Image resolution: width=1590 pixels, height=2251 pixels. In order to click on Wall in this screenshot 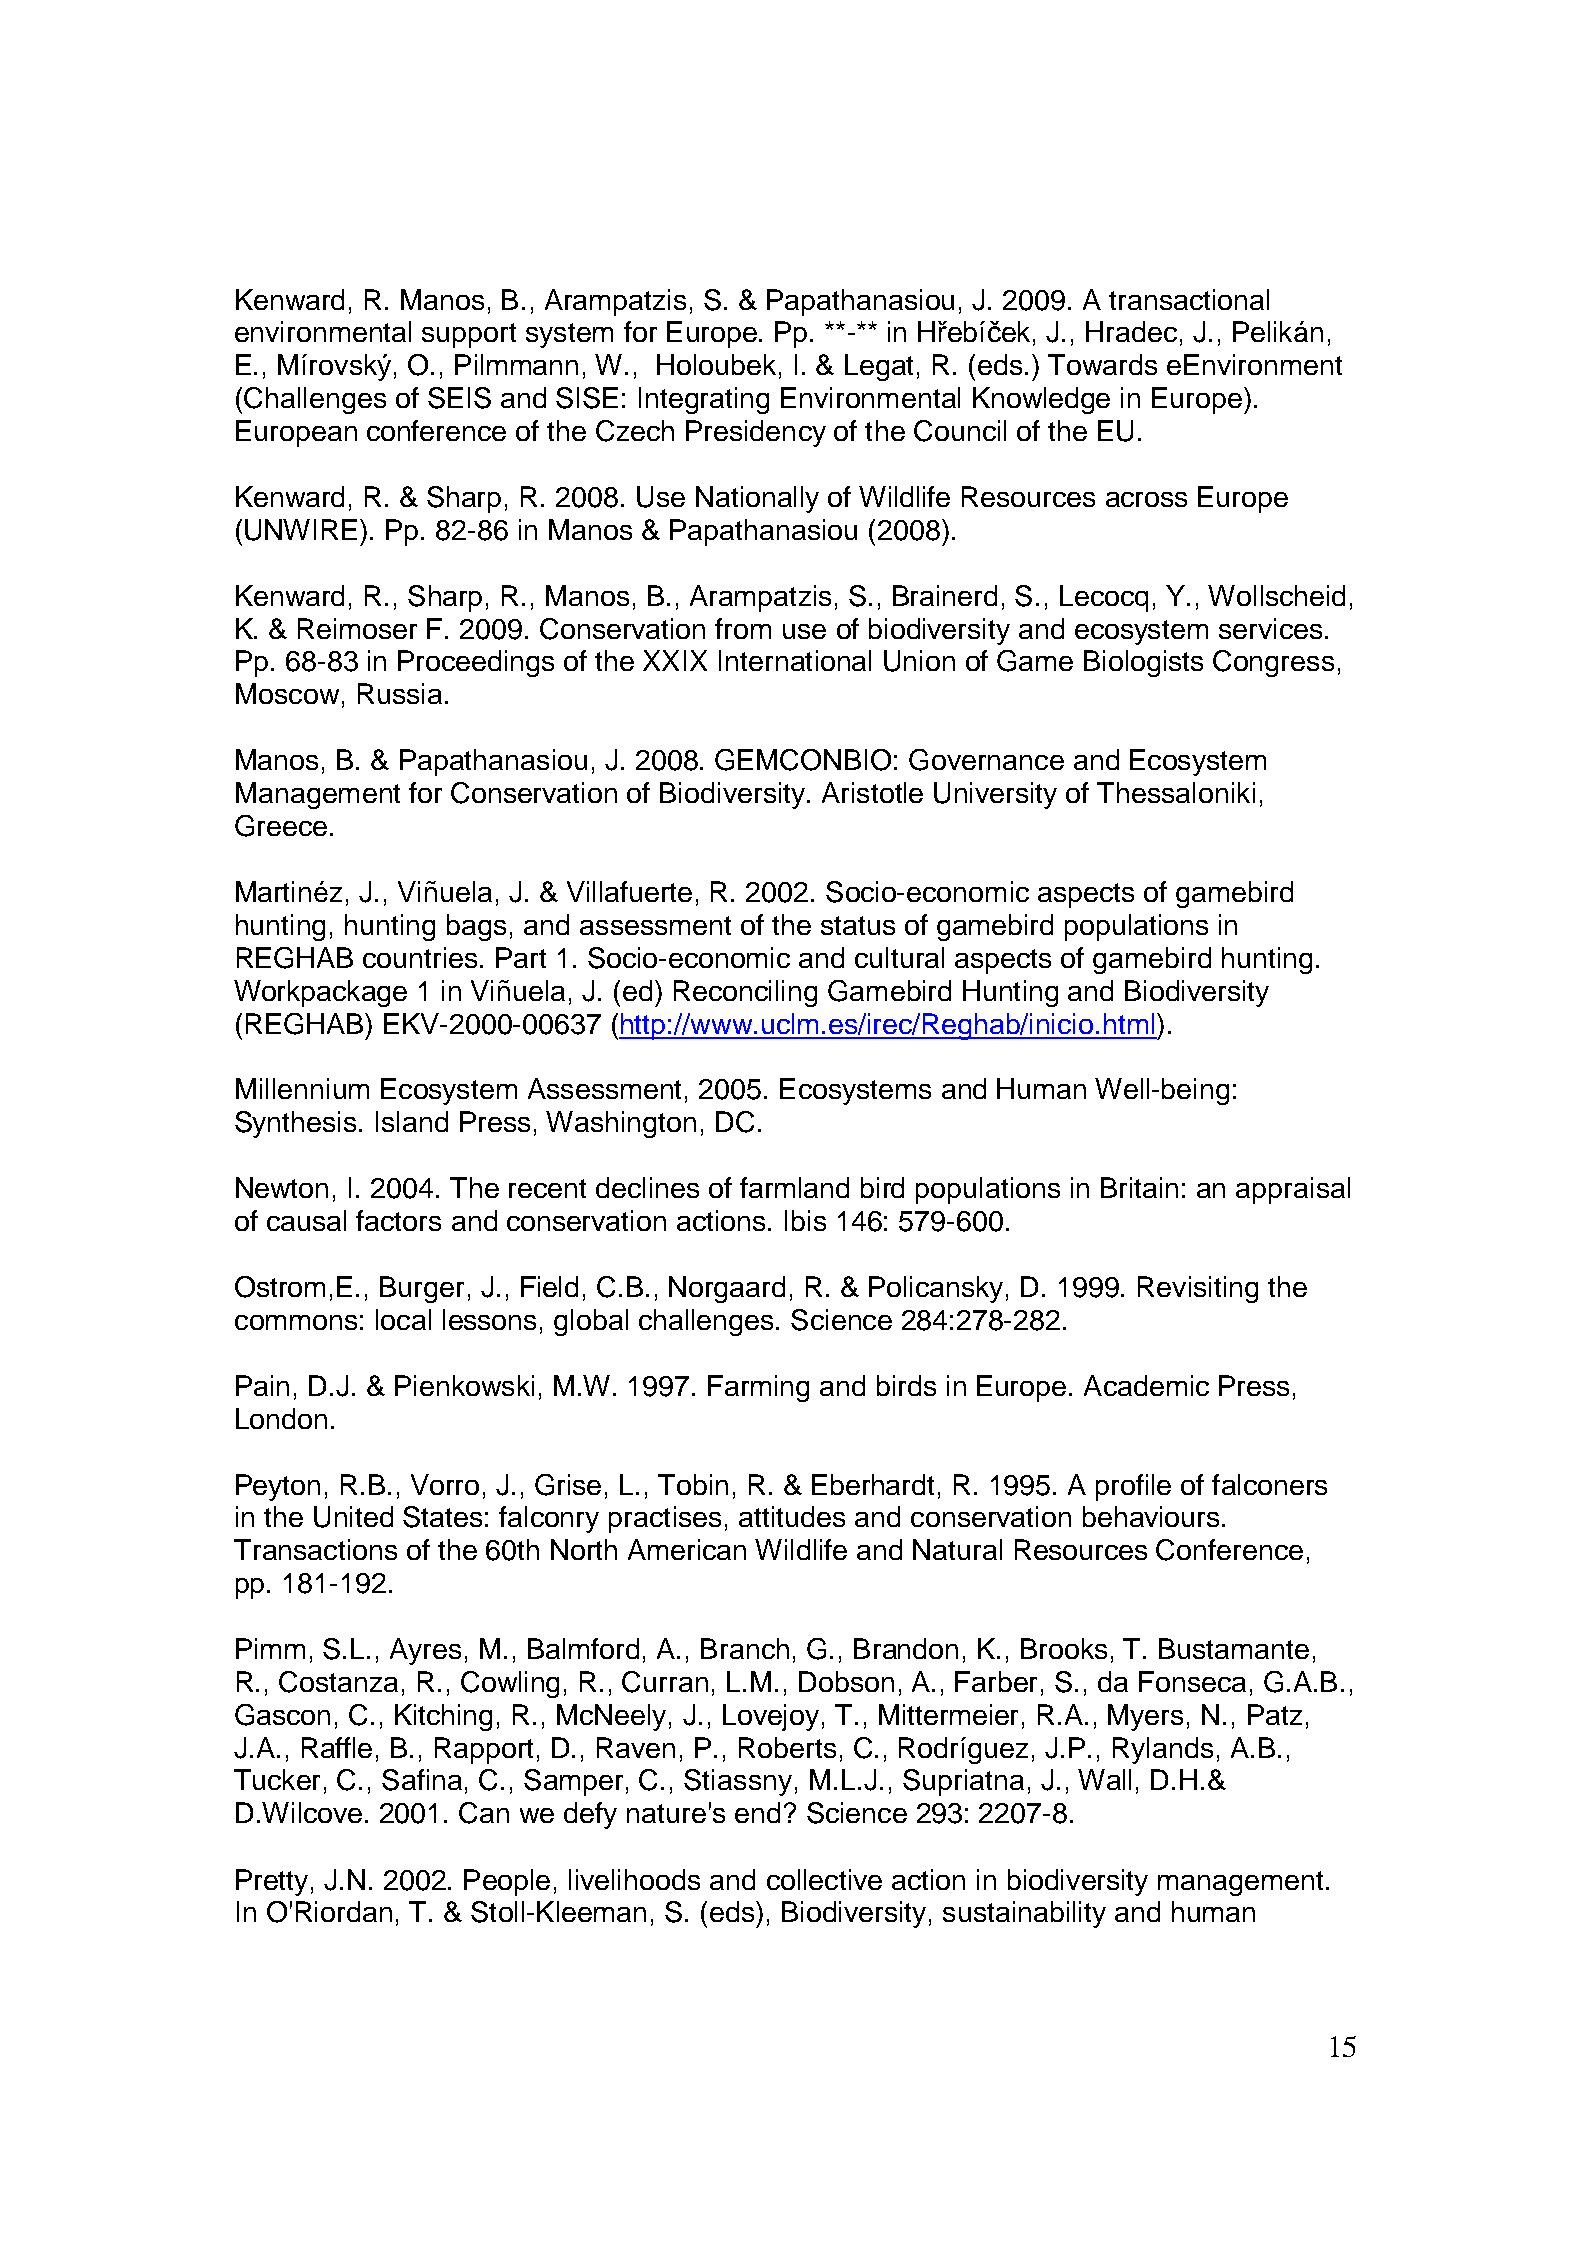, I will do `click(1104, 1779)`.
